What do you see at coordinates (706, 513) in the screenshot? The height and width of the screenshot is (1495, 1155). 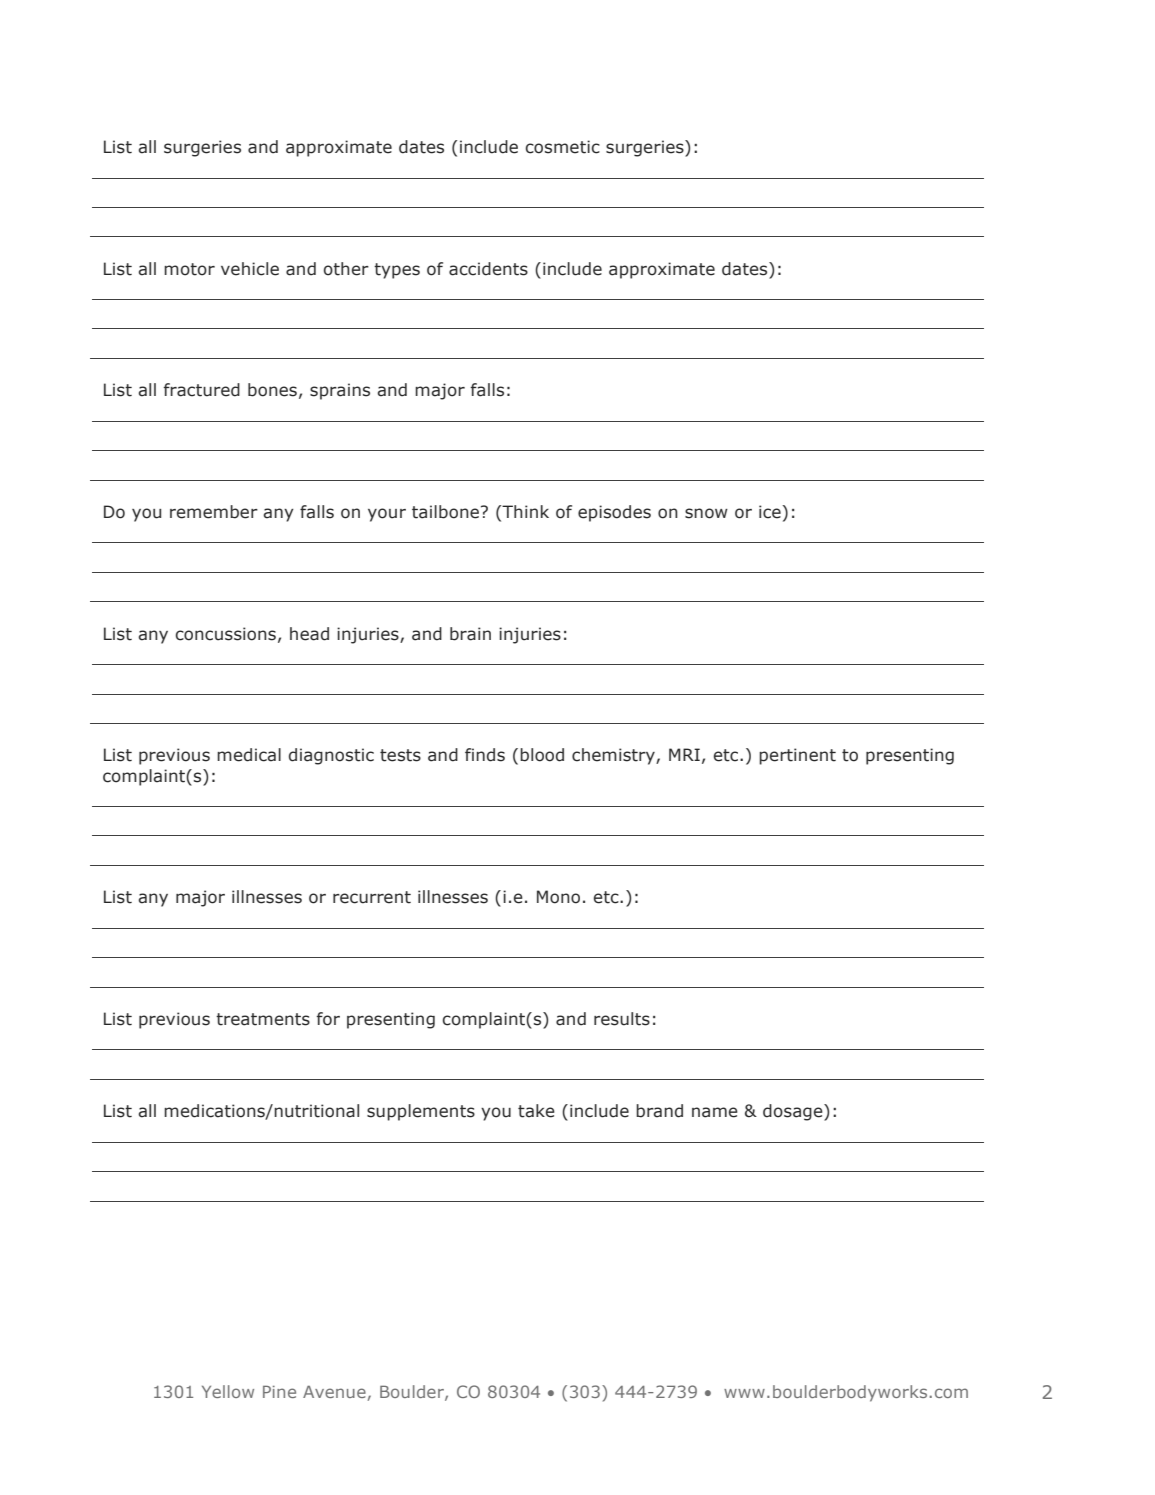 I see `snow` at bounding box center [706, 513].
